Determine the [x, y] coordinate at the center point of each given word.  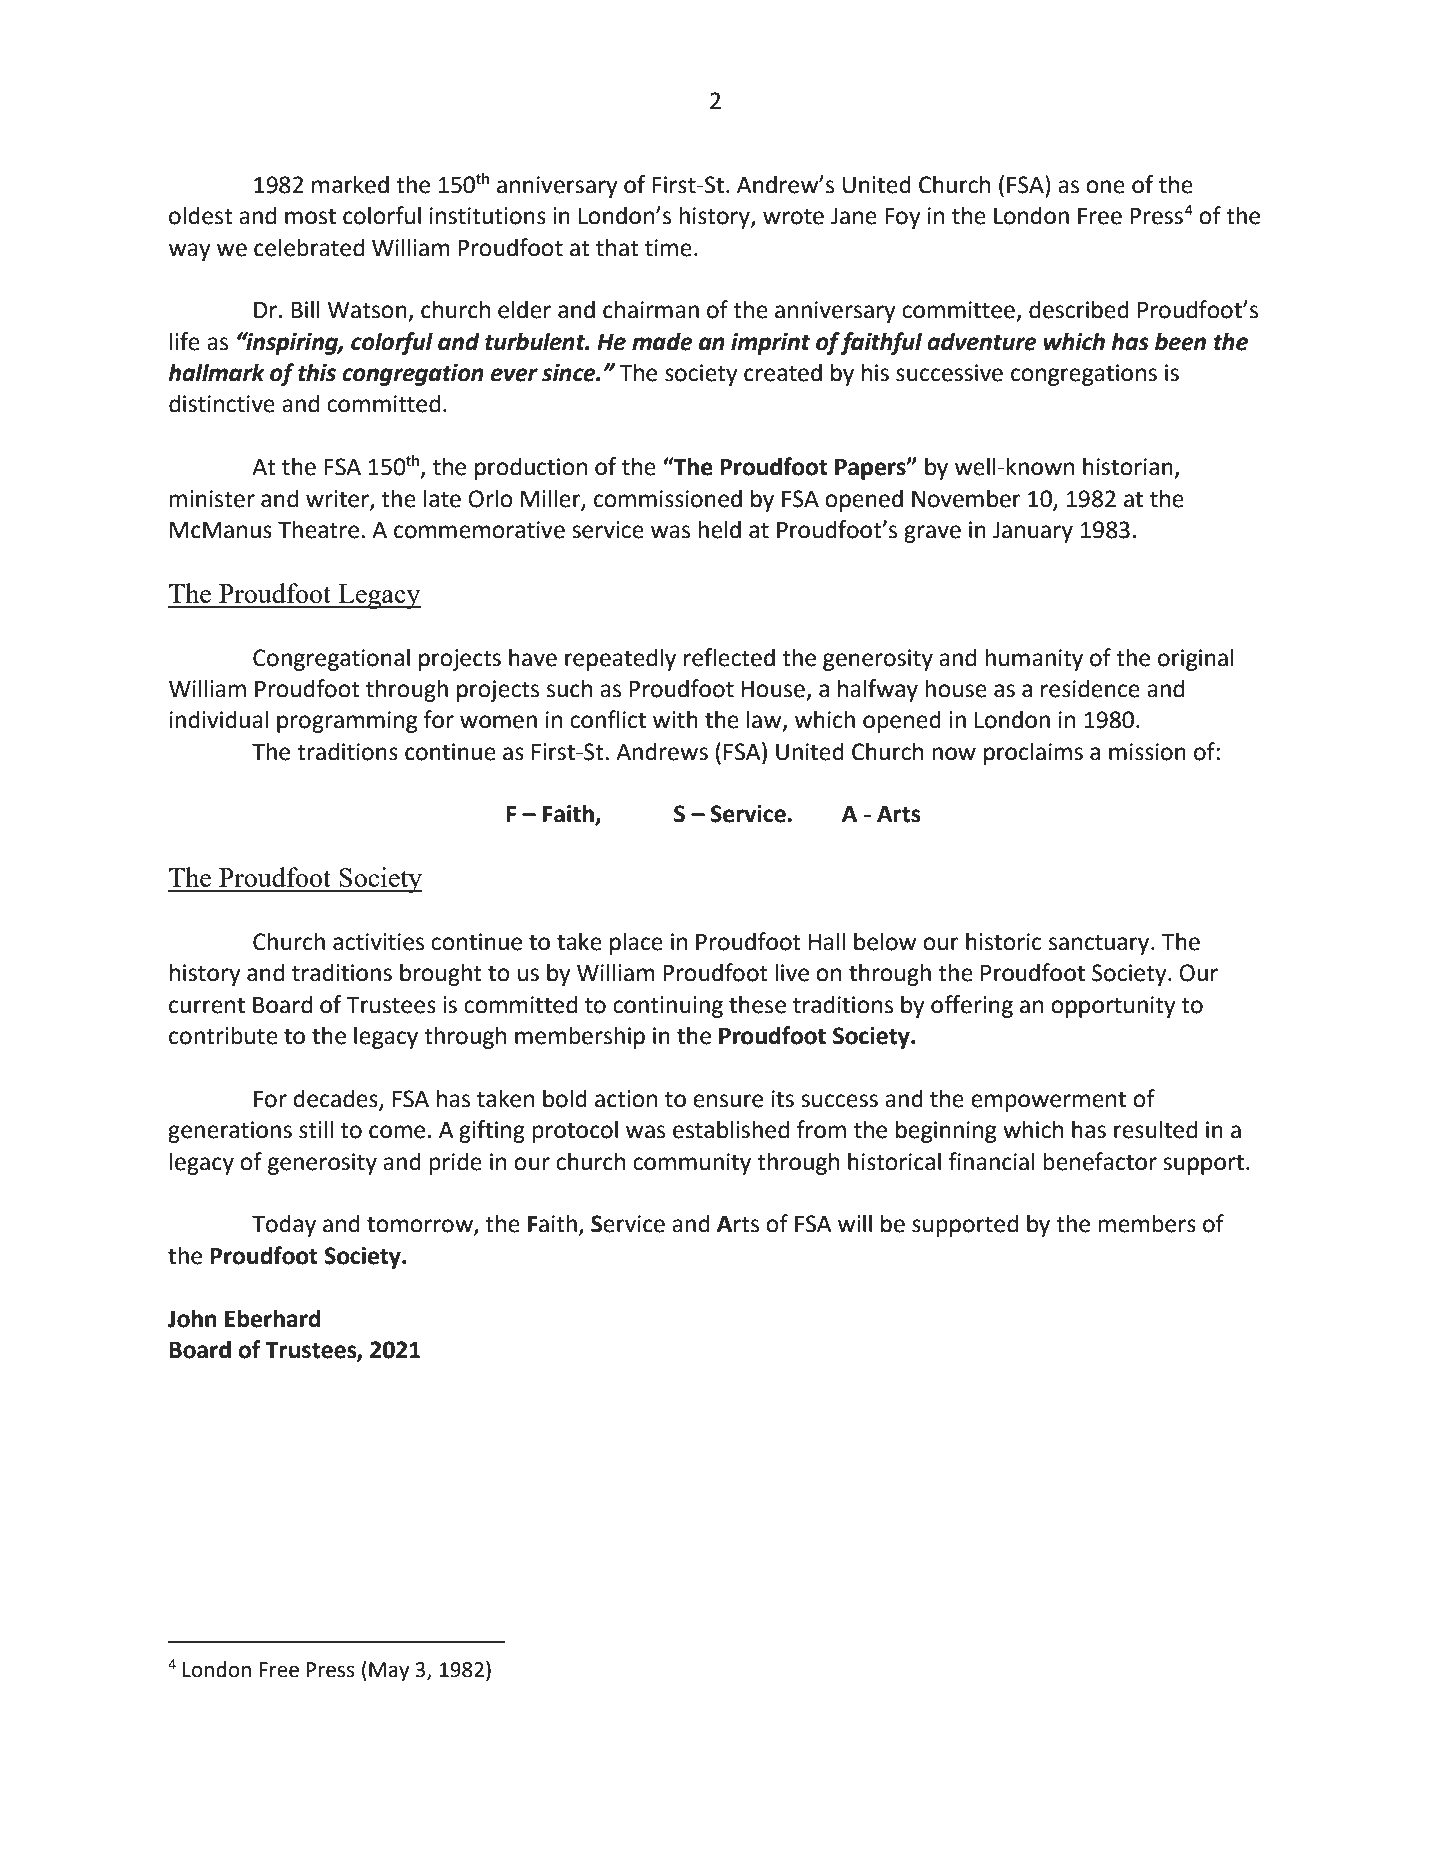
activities [378, 942]
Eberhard [273, 1318]
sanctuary [1100, 944]
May [389, 1672]
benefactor [1100, 1161]
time [668, 248]
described [1079, 309]
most [310, 216]
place [636, 943]
